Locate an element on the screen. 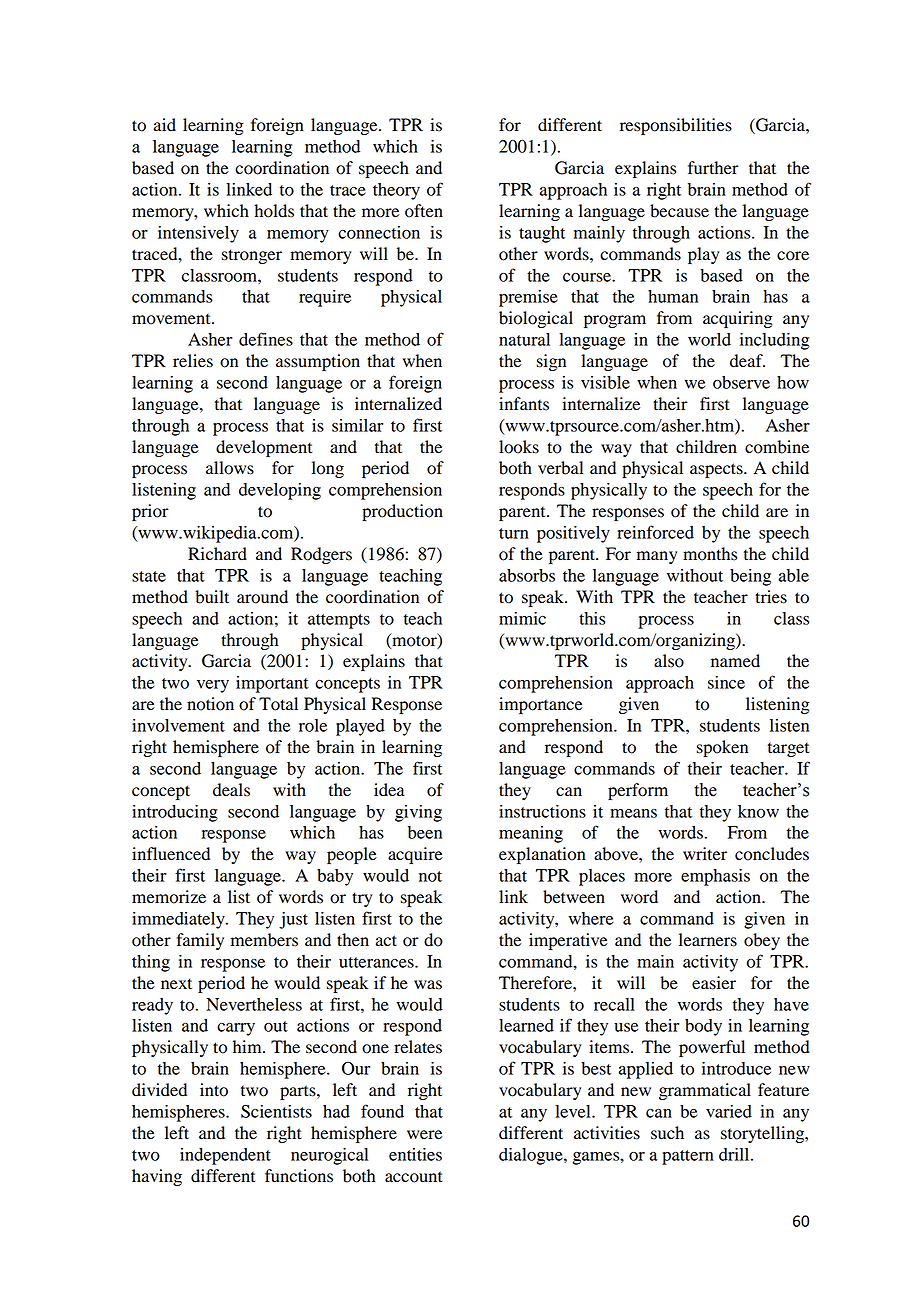 This screenshot has height=1308, width=924. was is located at coordinates (428, 985).
